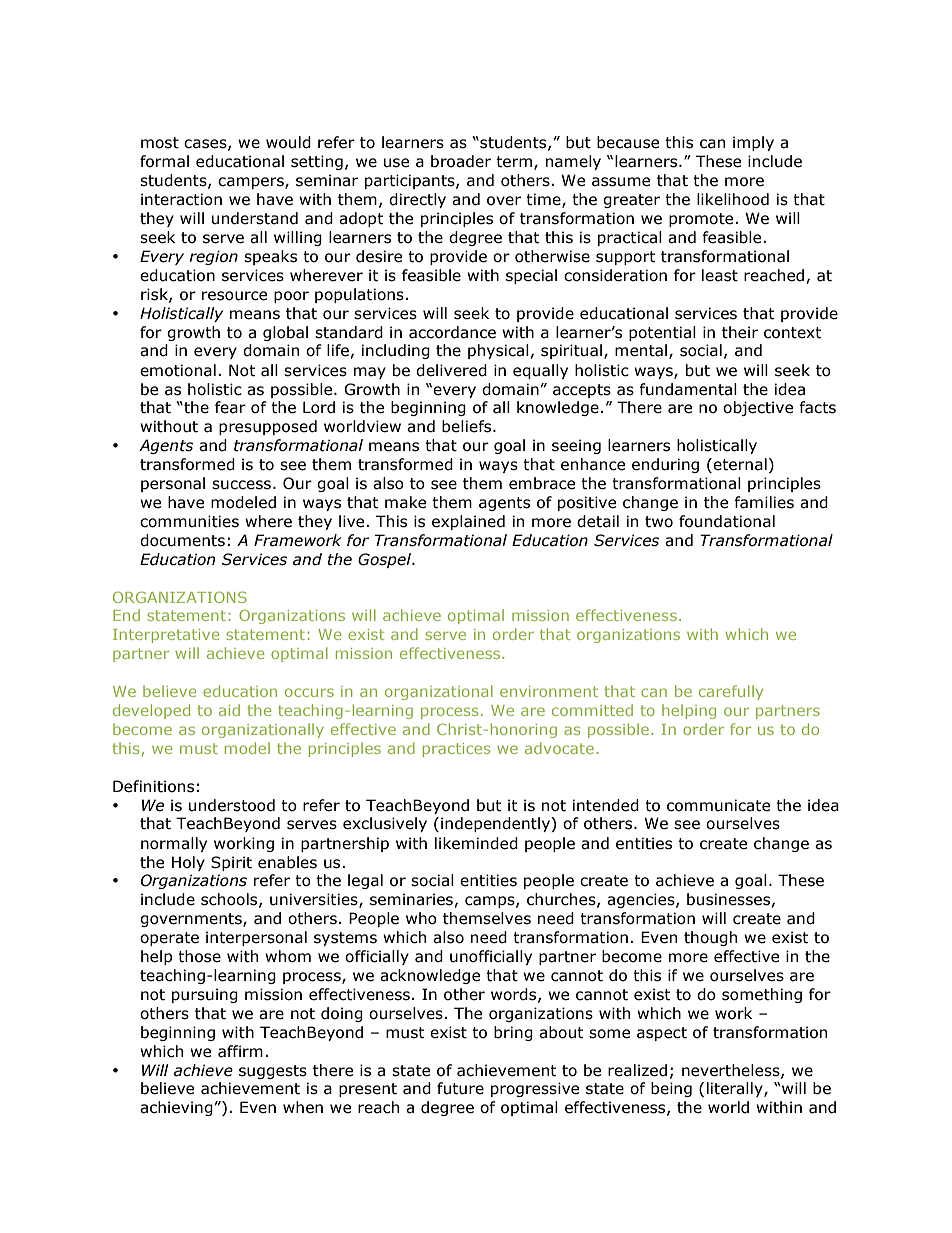  Describe the element at coordinates (460, 1088) in the page. I see `future` at that location.
